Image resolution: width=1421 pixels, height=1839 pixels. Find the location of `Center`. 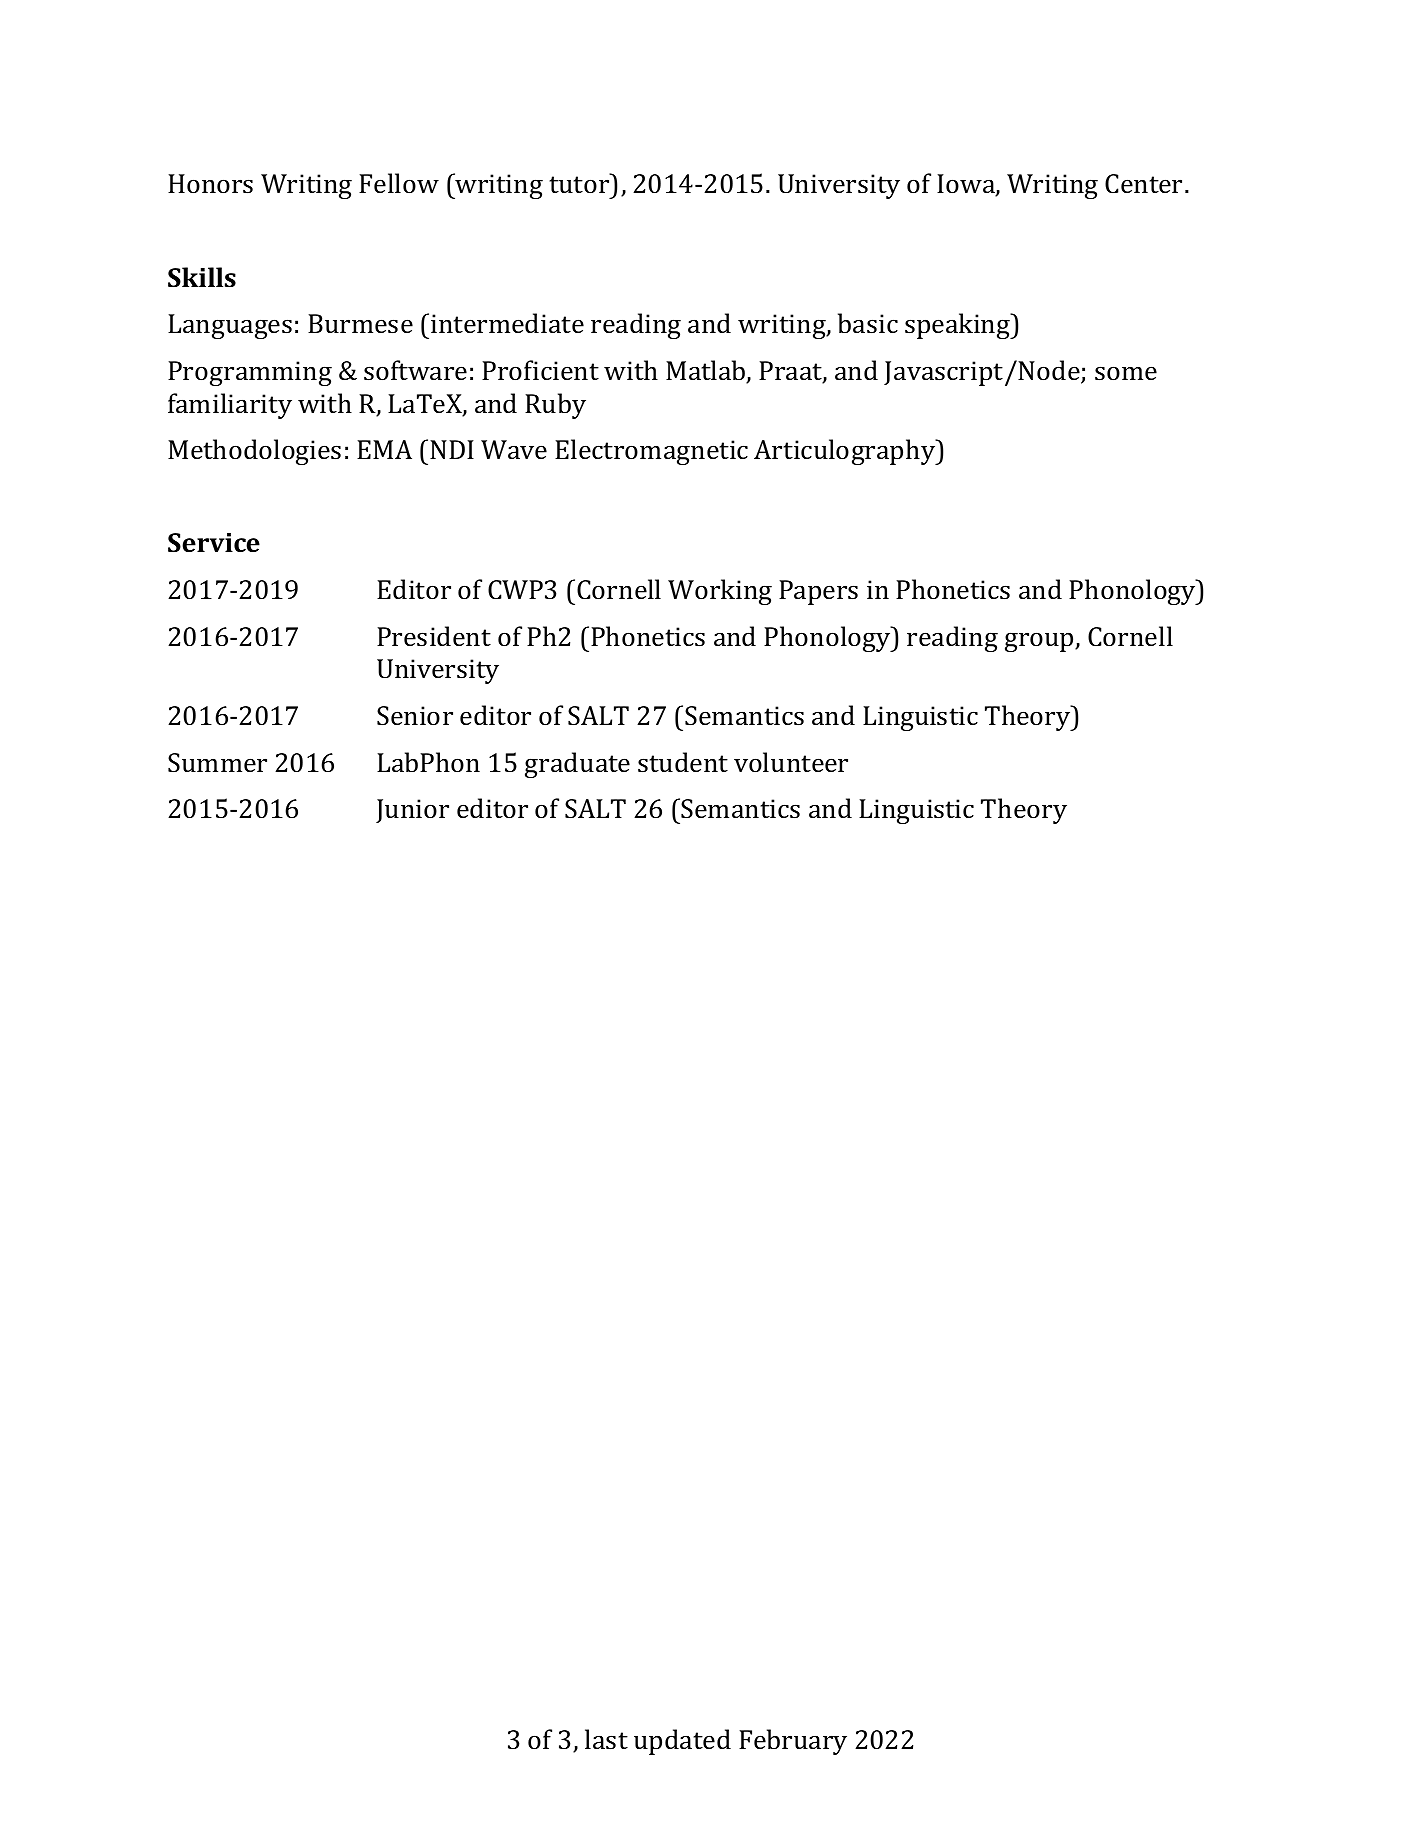

Center is located at coordinates (1143, 184).
